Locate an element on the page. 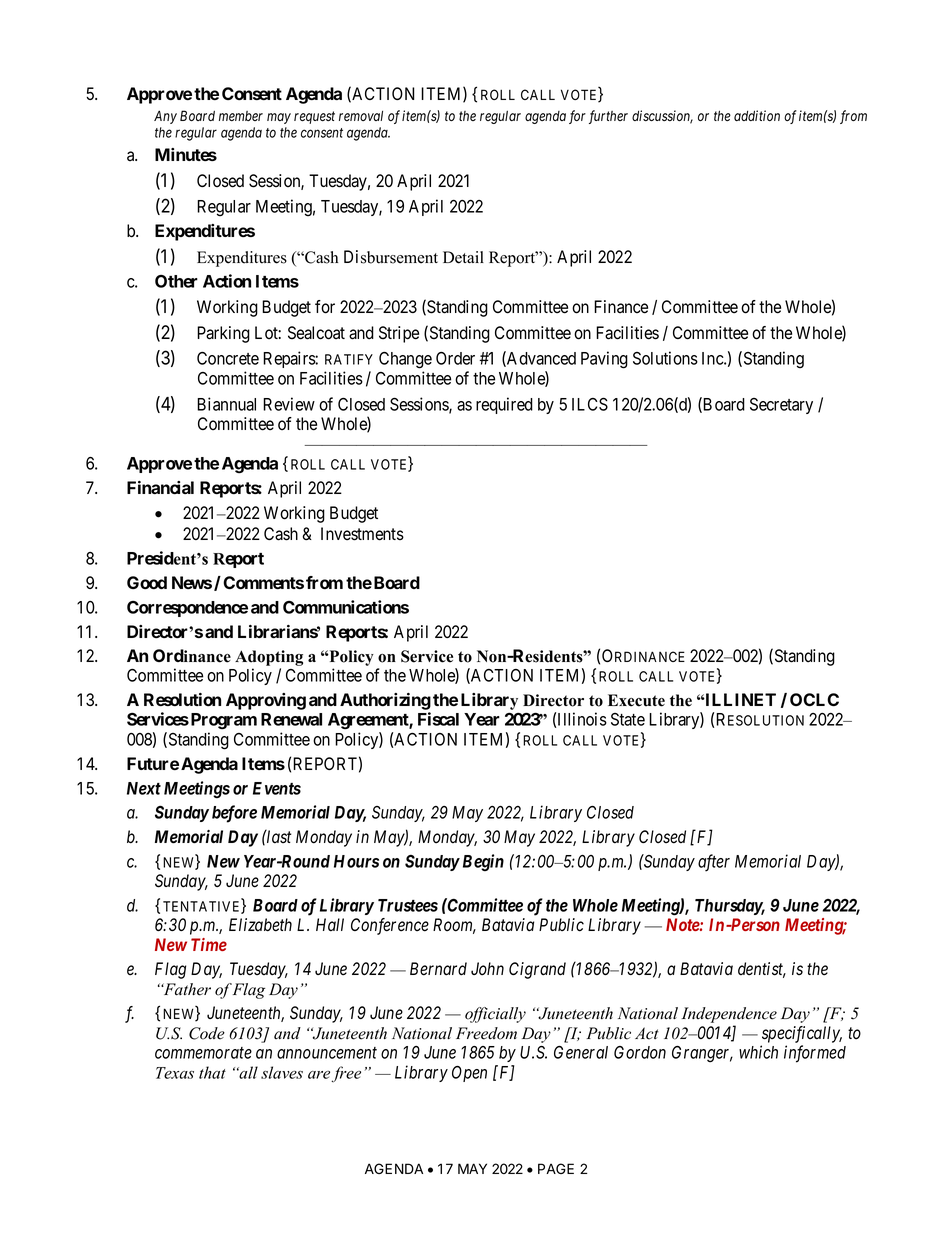 Image resolution: width=952 pixels, height=1233 pixels. Time is located at coordinates (209, 944).
